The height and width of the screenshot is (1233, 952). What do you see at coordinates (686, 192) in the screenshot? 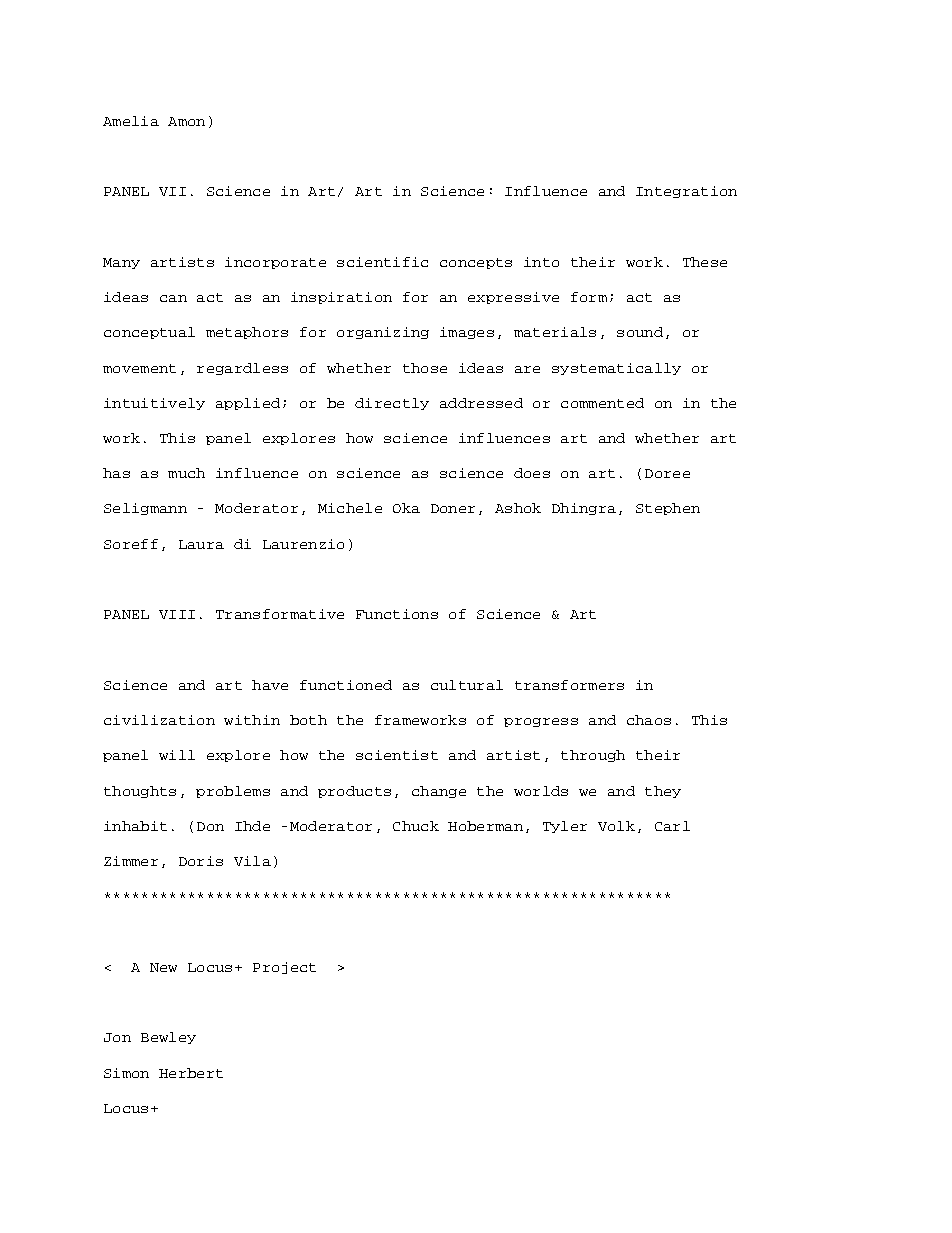
I see `Integration` at bounding box center [686, 192].
